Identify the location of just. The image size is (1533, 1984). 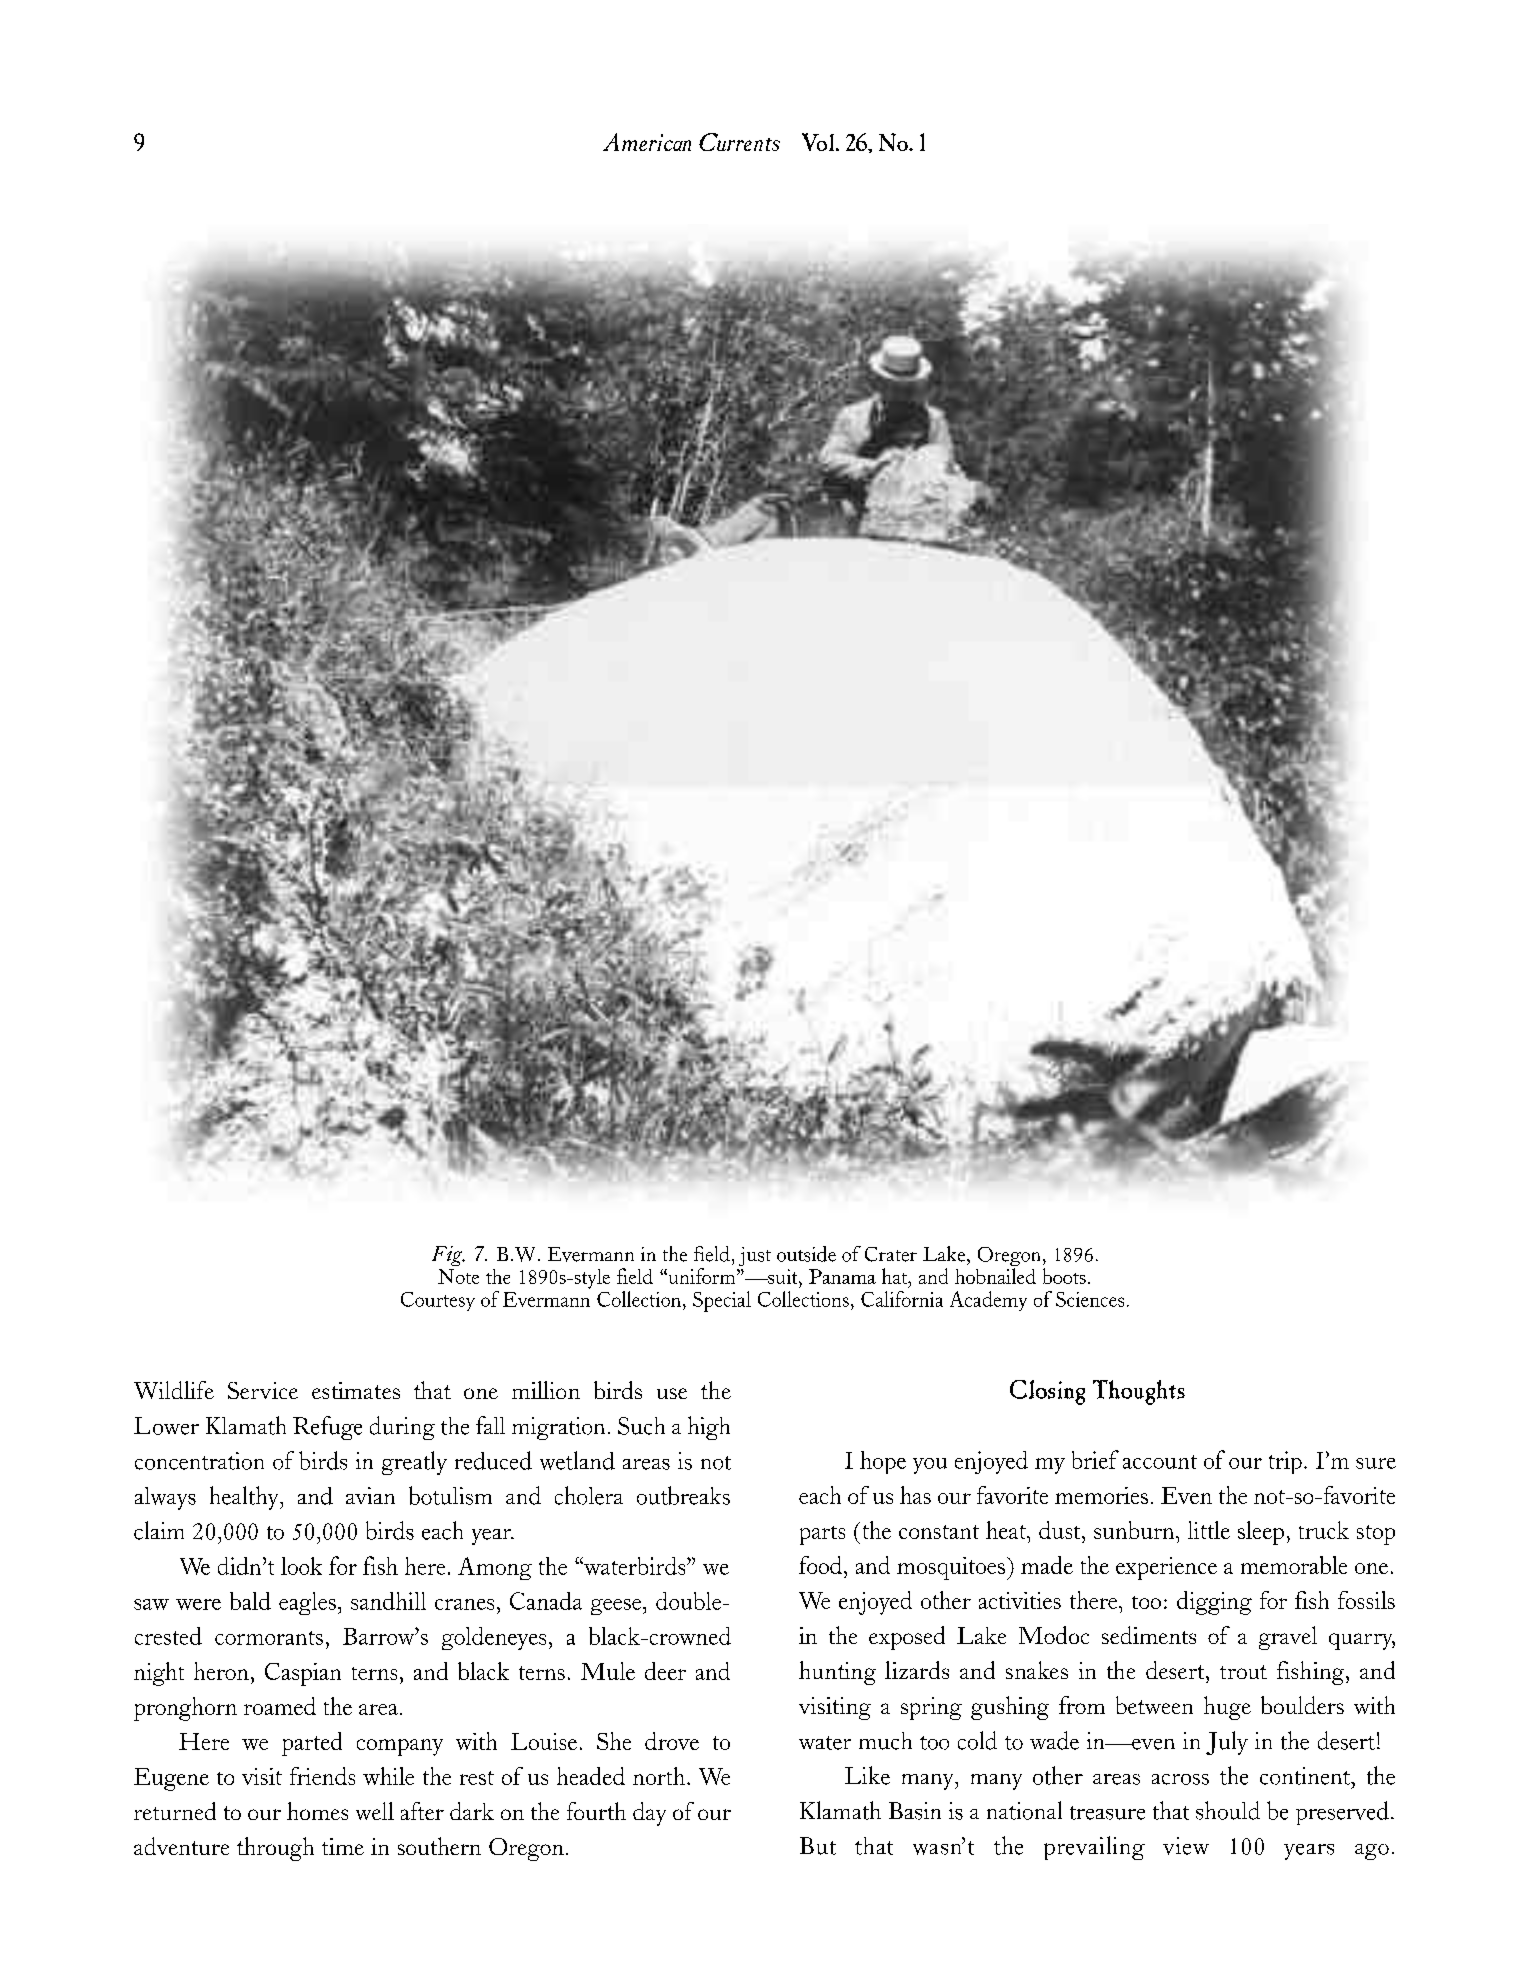
(755, 1256).
